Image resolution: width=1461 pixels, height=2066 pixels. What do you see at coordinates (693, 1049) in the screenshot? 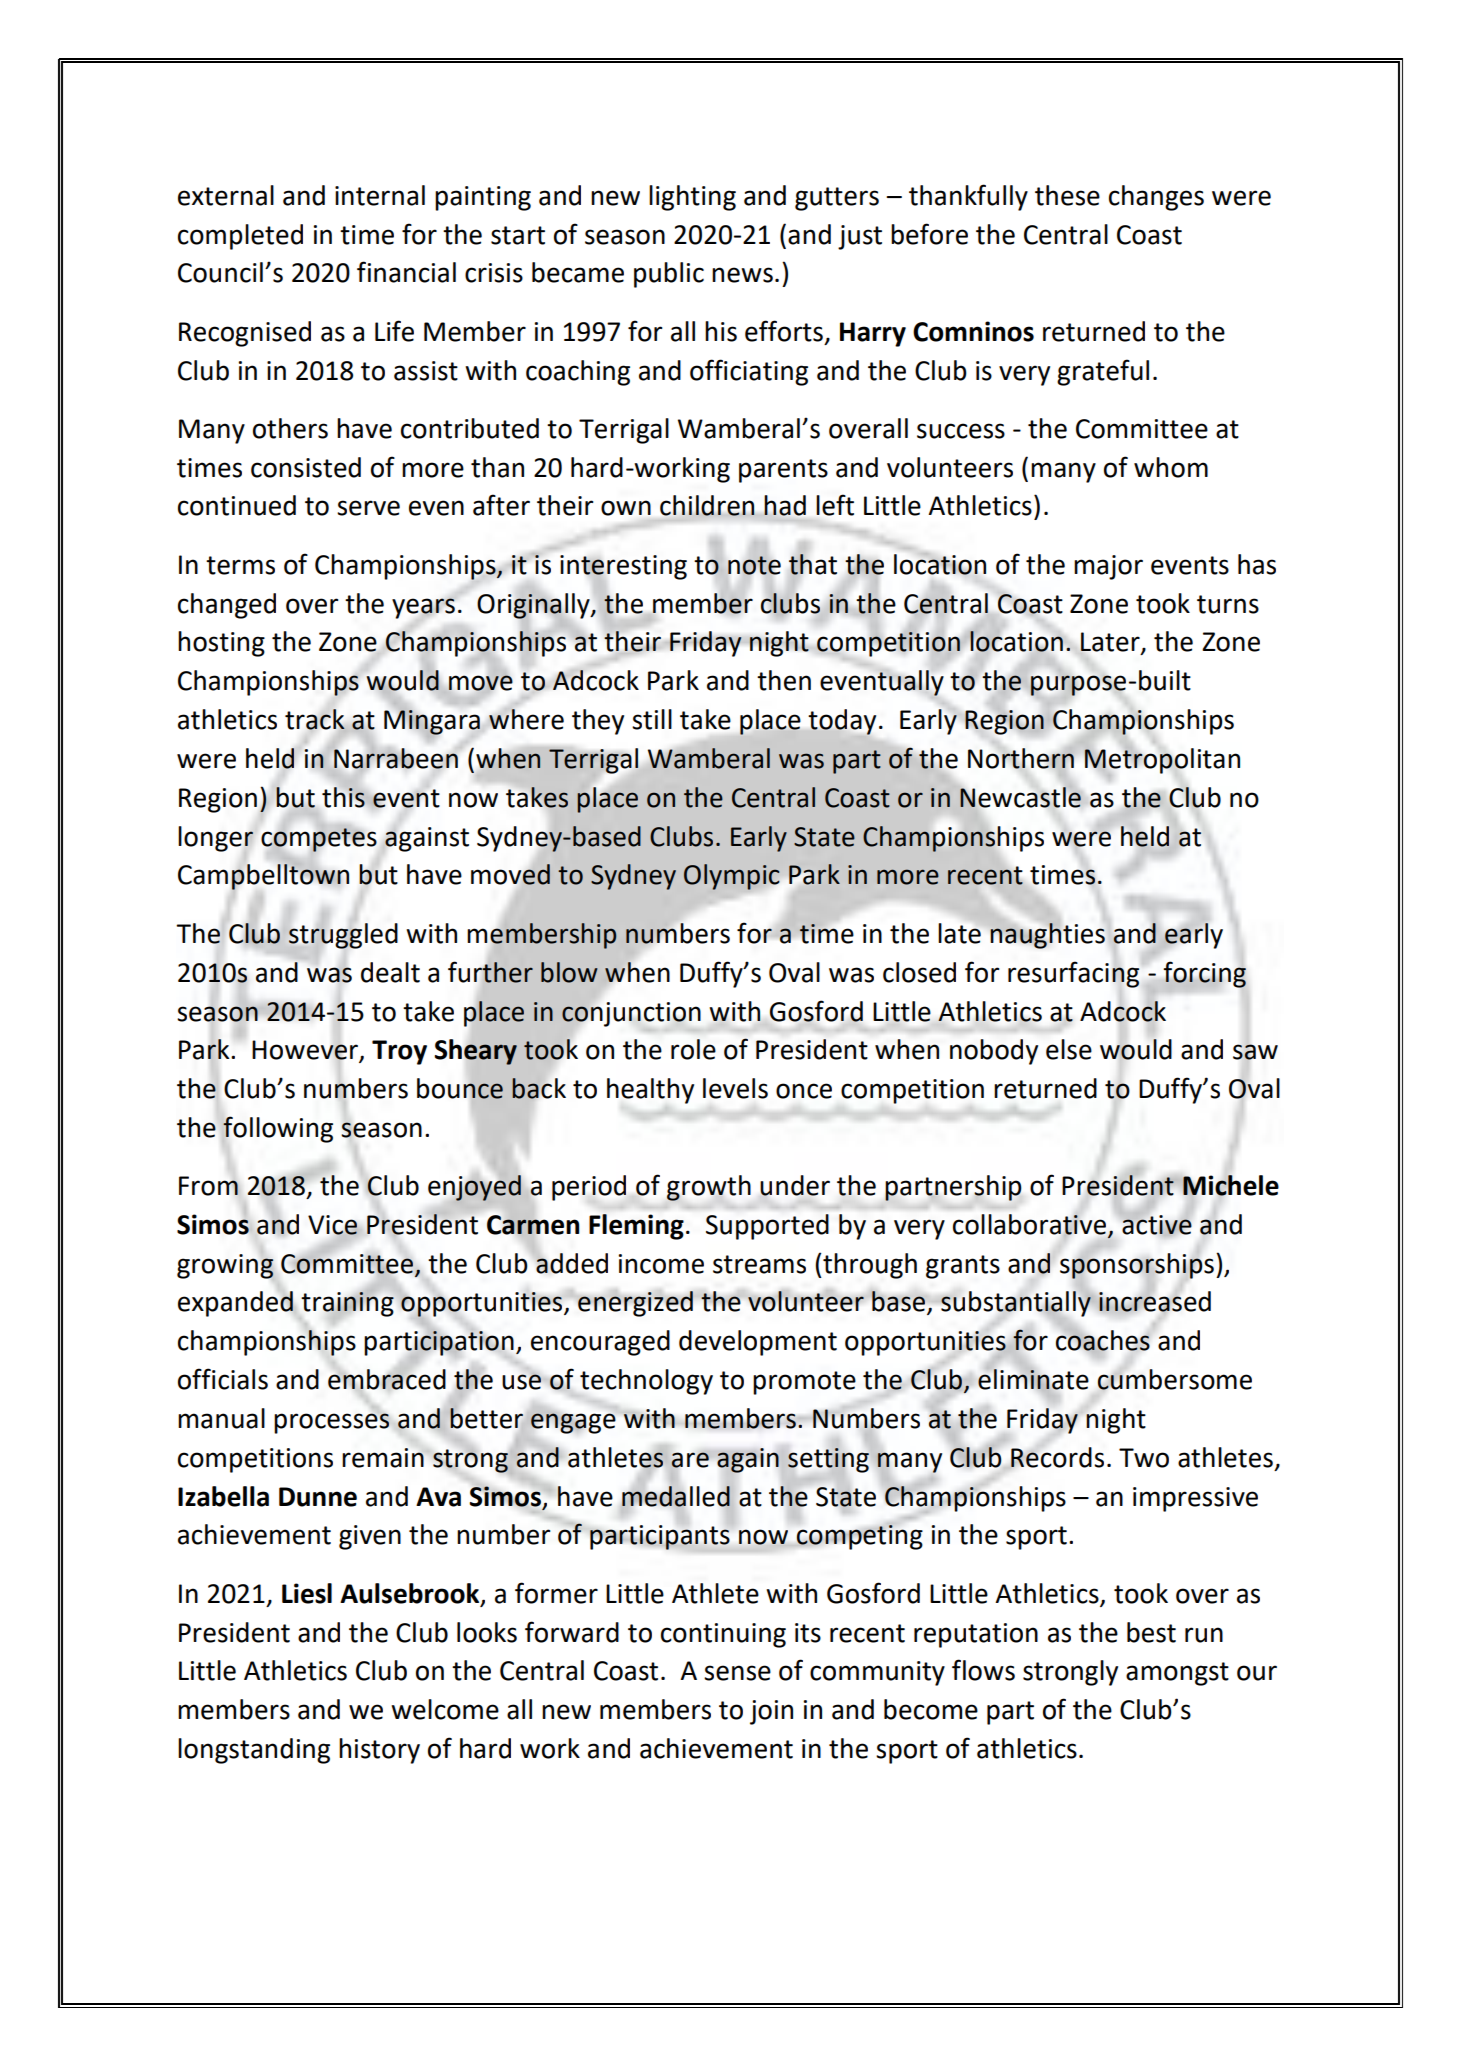
I see `role` at bounding box center [693, 1049].
